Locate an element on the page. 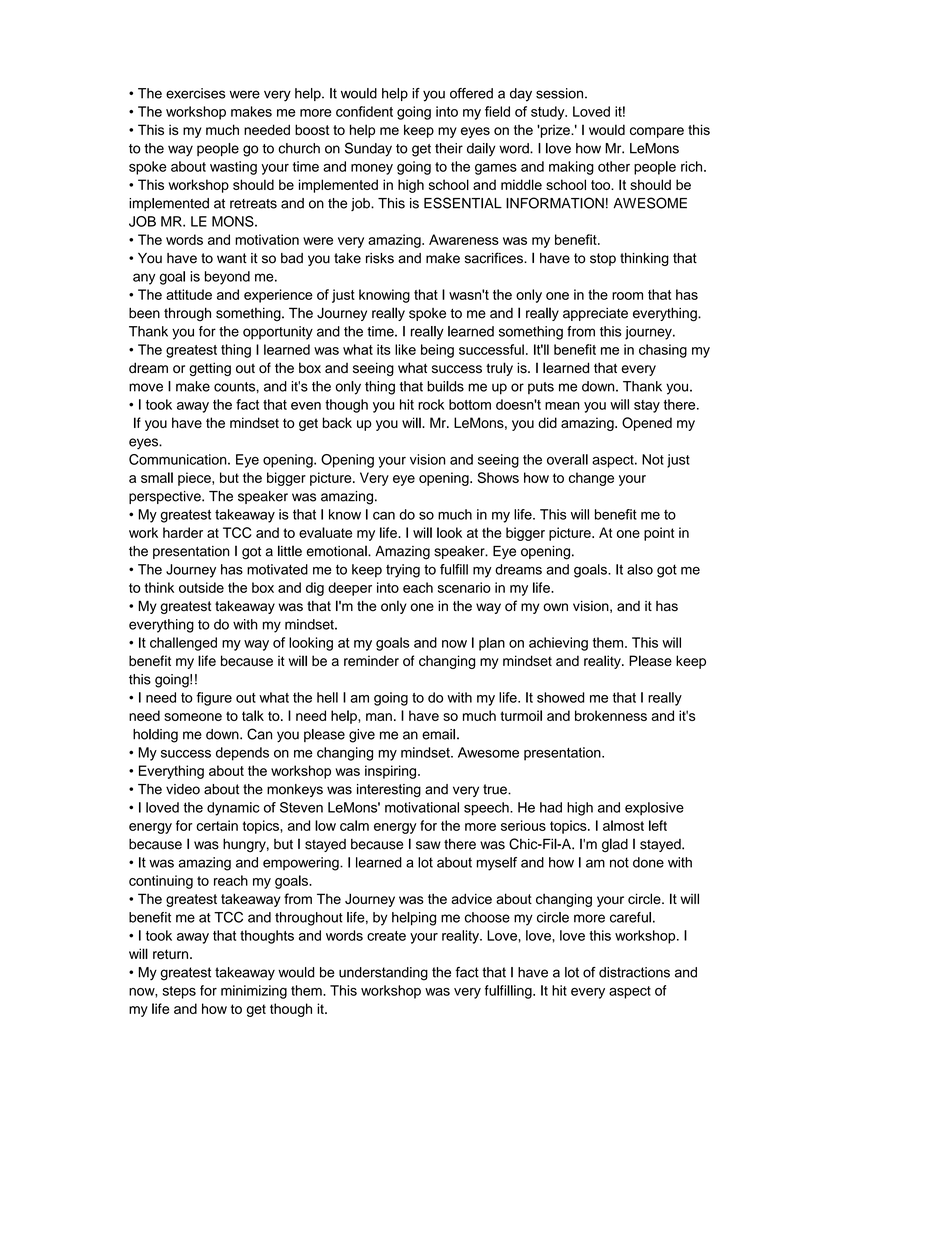  reminder is located at coordinates (371, 660).
